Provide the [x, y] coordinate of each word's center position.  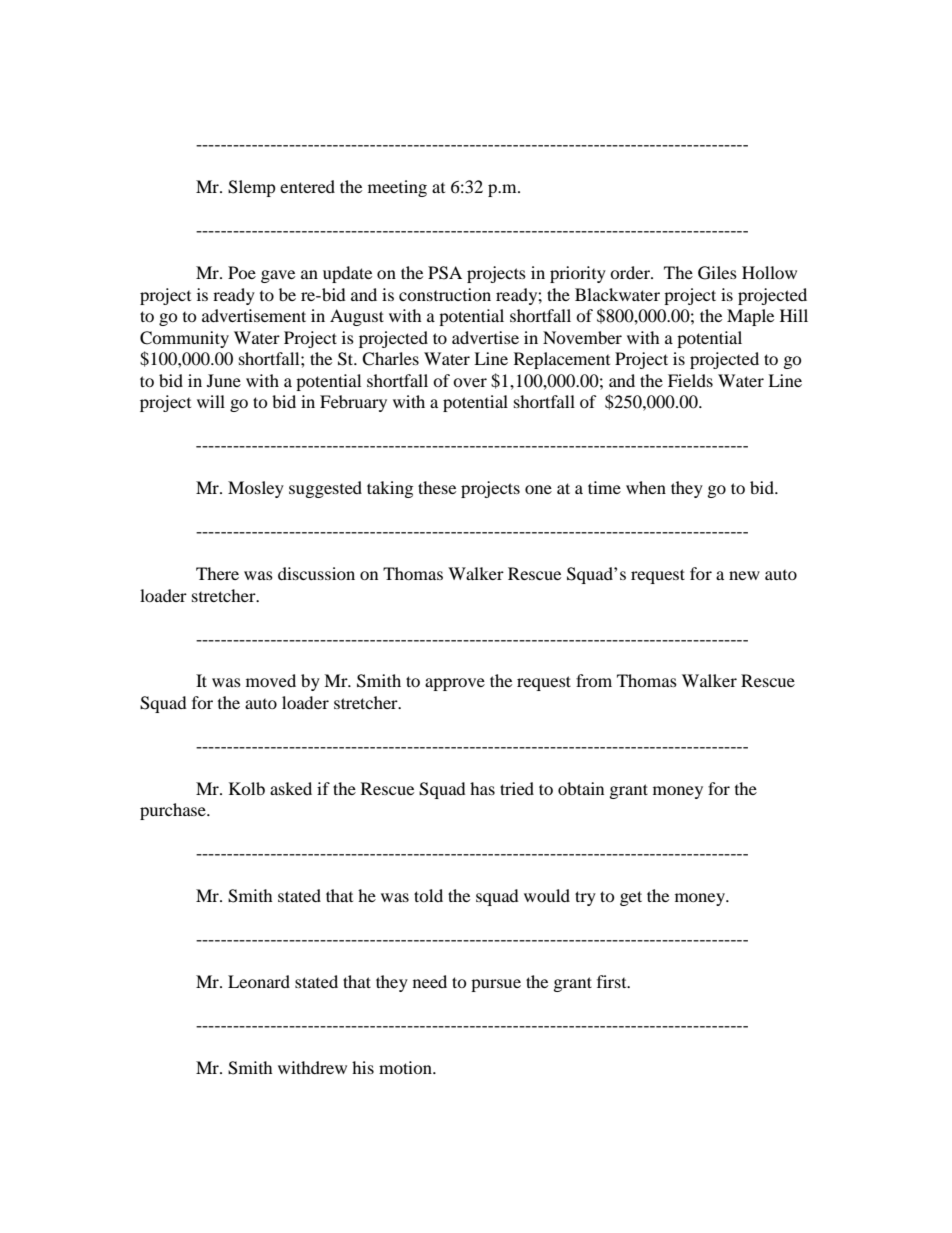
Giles [717, 273]
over [470, 382]
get [631, 898]
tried [517, 788]
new [744, 575]
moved [271, 680]
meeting [397, 188]
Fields [690, 380]
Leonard [259, 981]
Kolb [247, 788]
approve [455, 684]
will [211, 401]
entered [307, 186]
